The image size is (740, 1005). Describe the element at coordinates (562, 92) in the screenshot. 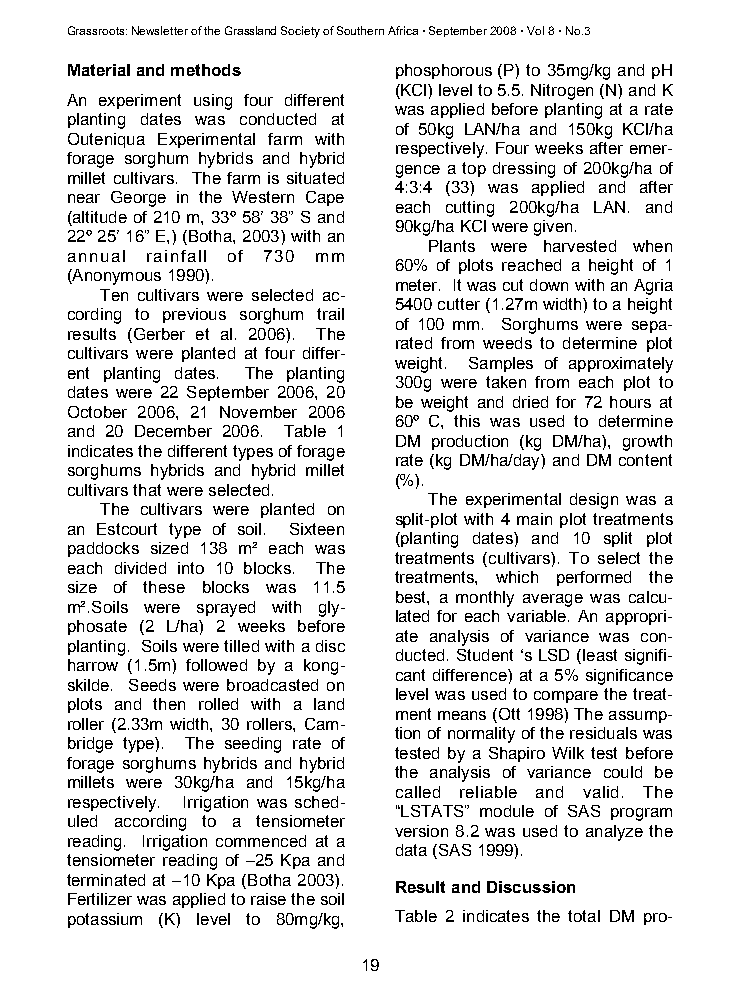

I see `Nitrogen` at that location.
